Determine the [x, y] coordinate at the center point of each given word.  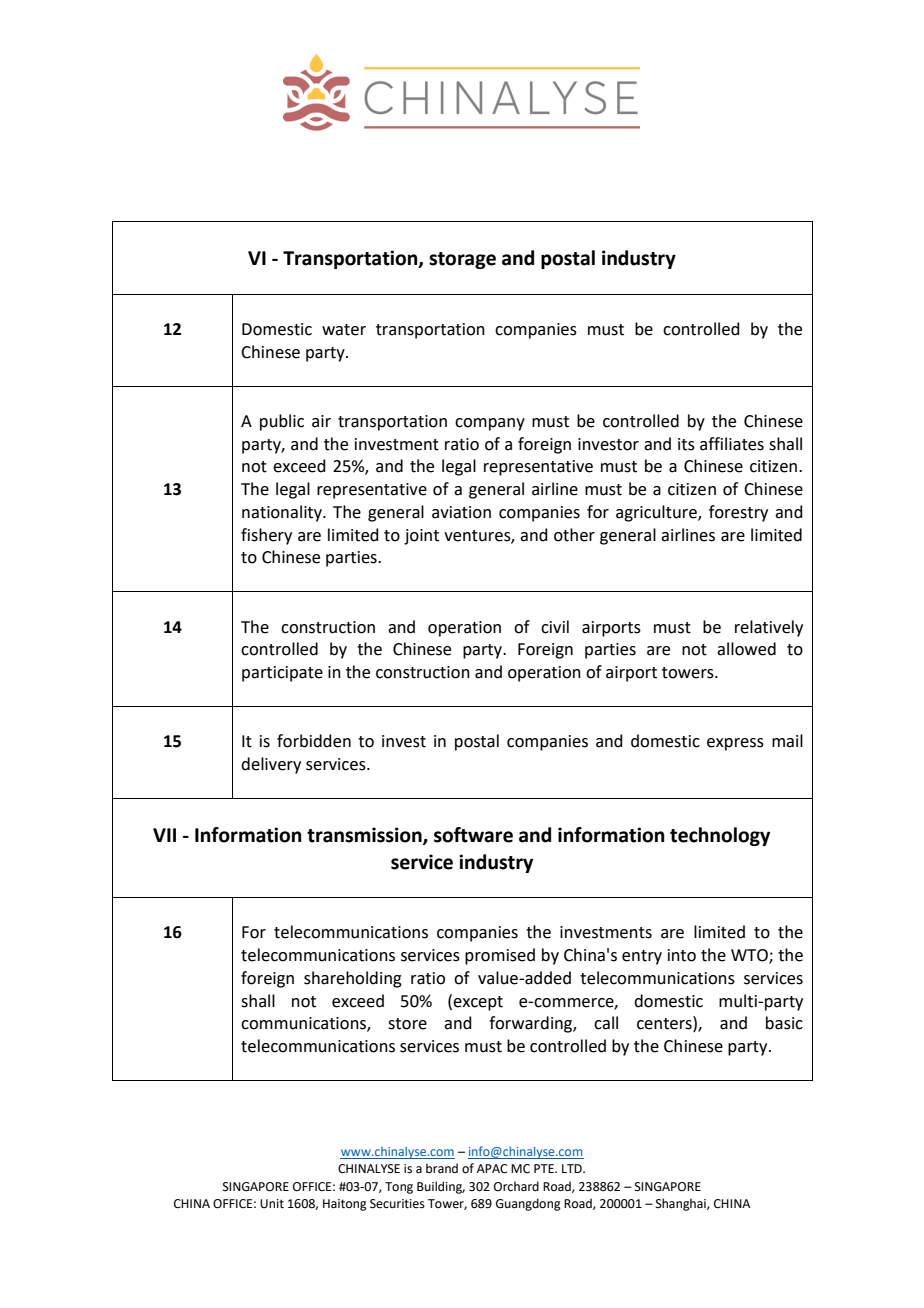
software [473, 835]
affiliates [732, 444]
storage [462, 260]
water [344, 330]
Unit [272, 1204]
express [735, 744]
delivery [271, 765]
